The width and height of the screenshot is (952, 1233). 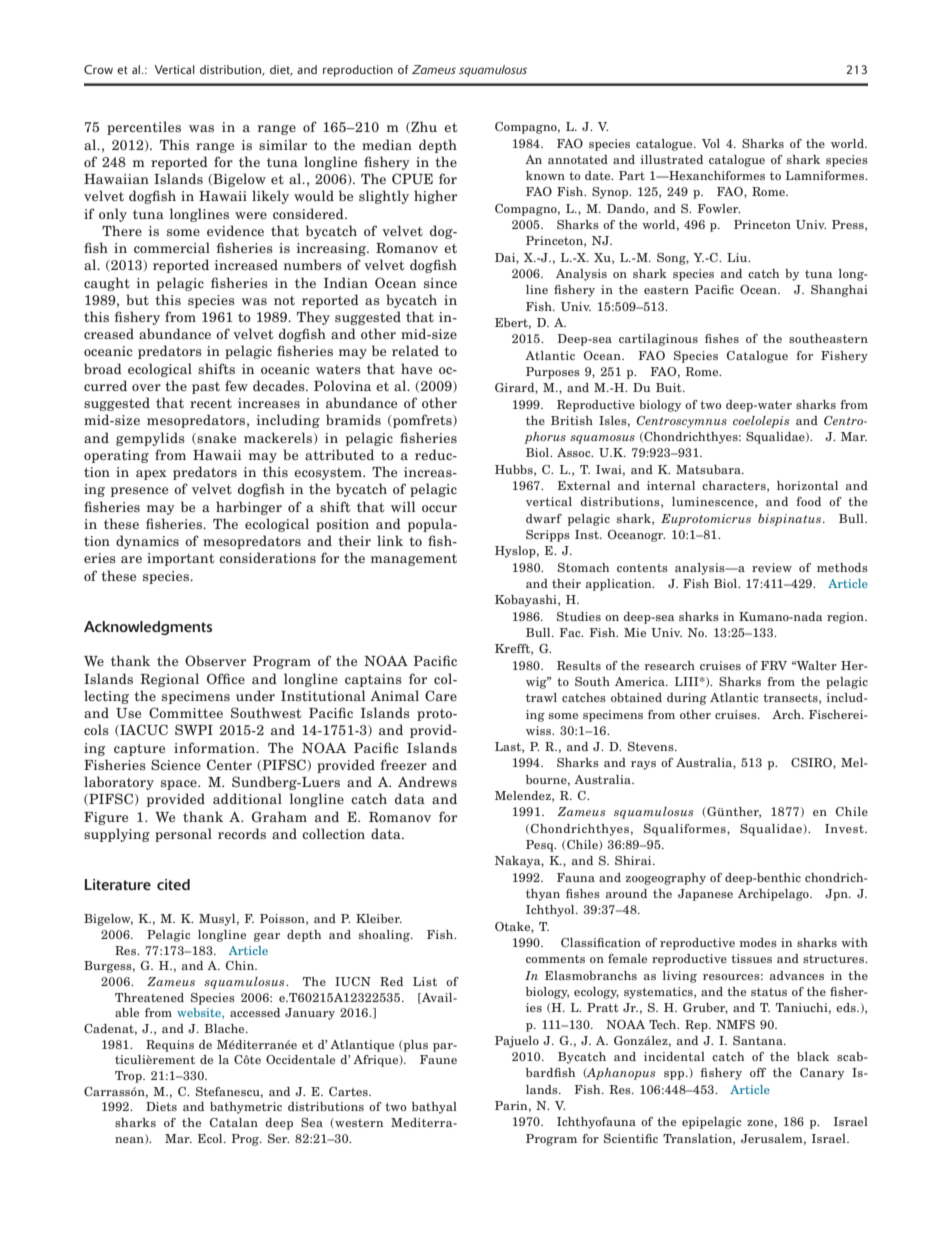 What do you see at coordinates (711, 143) in the screenshot?
I see `Vol` at bounding box center [711, 143].
